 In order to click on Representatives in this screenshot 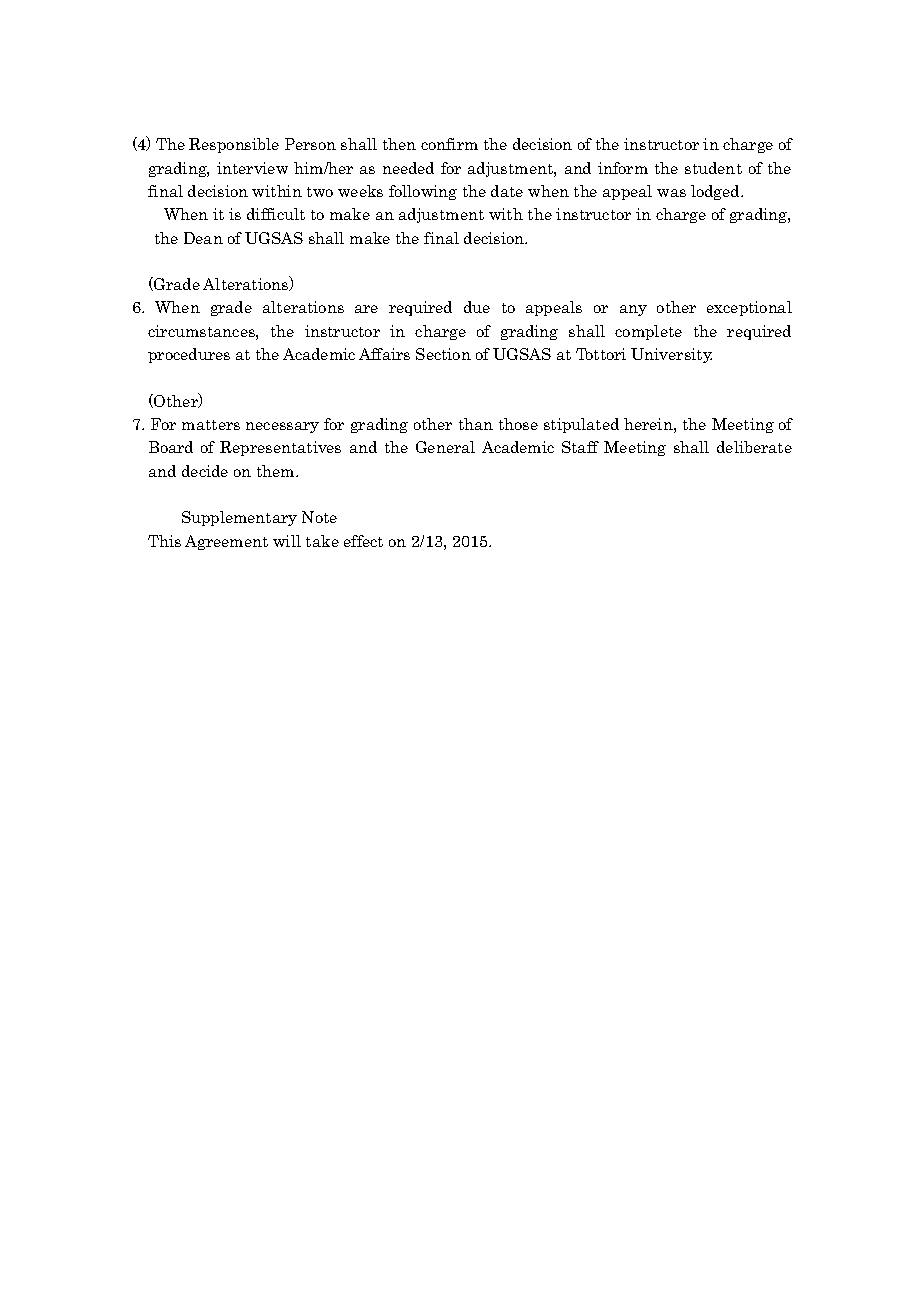, I will do `click(280, 448)`.
